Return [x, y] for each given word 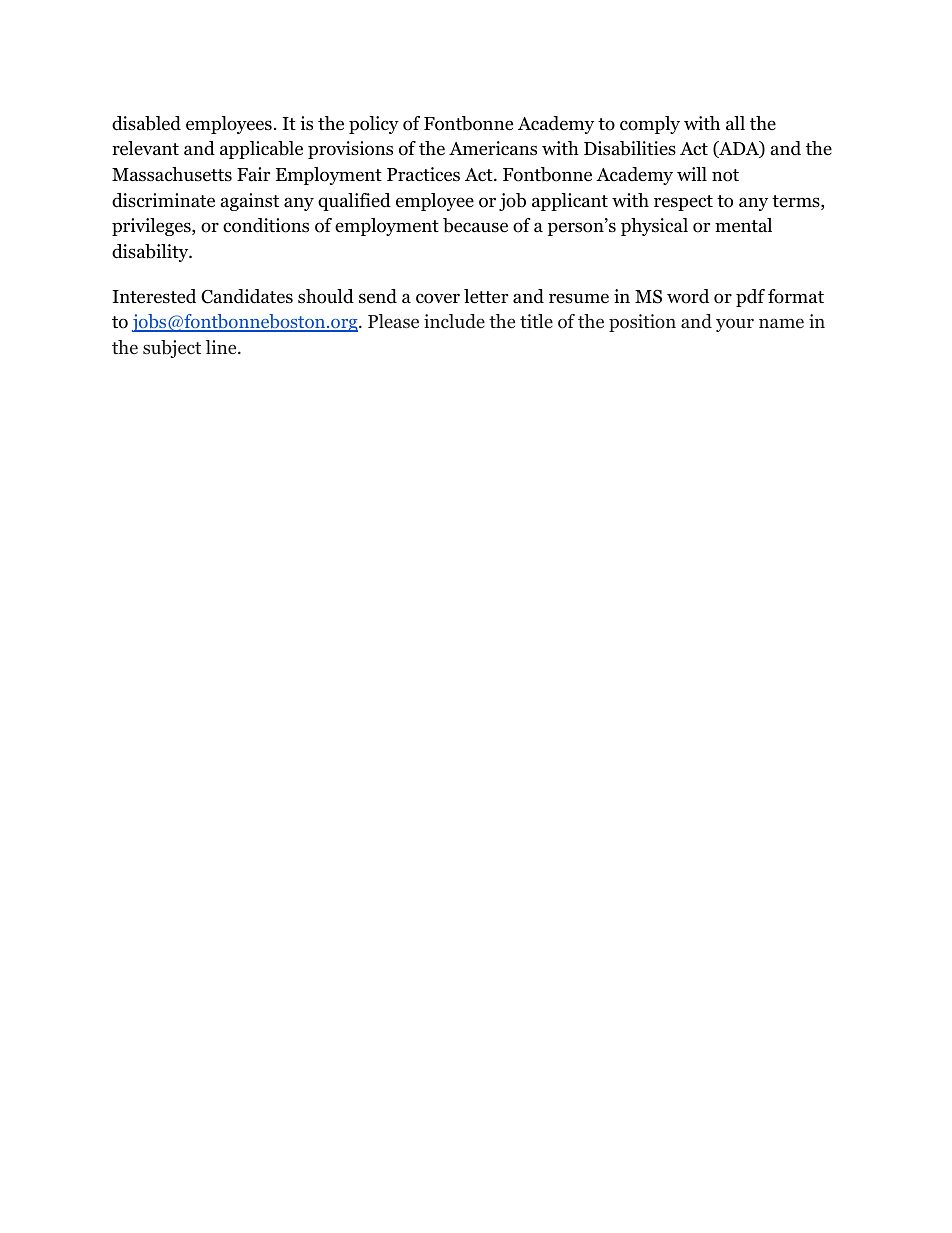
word [688, 296]
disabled [146, 123]
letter [486, 296]
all [735, 123]
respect [683, 203]
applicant [570, 202]
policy [374, 125]
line [222, 347]
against [250, 202]
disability [151, 253]
